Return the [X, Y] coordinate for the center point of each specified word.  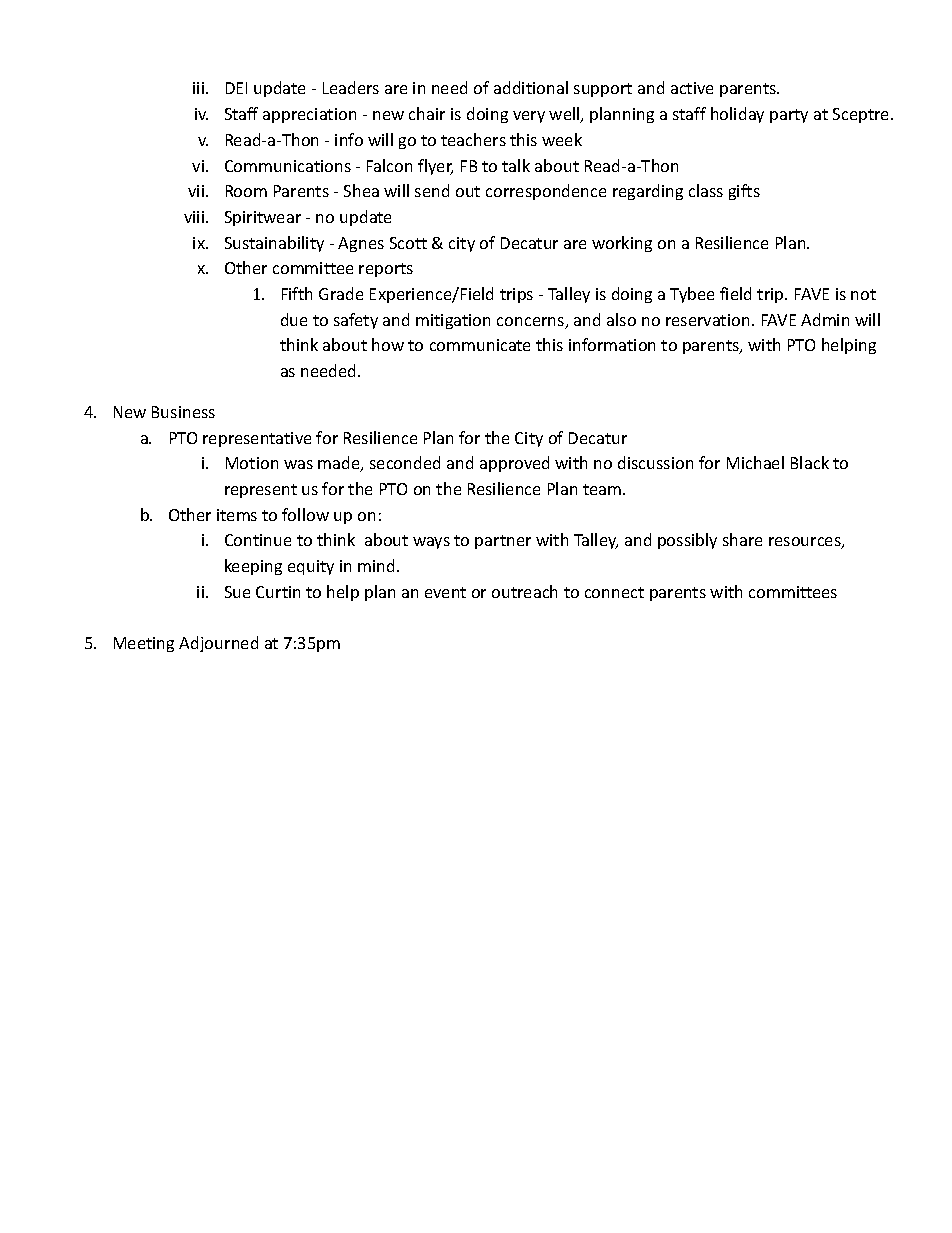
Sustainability [274, 244]
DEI [236, 88]
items [237, 515]
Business [183, 412]
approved [514, 464]
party [789, 116]
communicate [480, 345]
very [529, 117]
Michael [755, 462]
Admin [825, 319]
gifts [744, 192]
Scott [408, 243]
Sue [237, 592]
